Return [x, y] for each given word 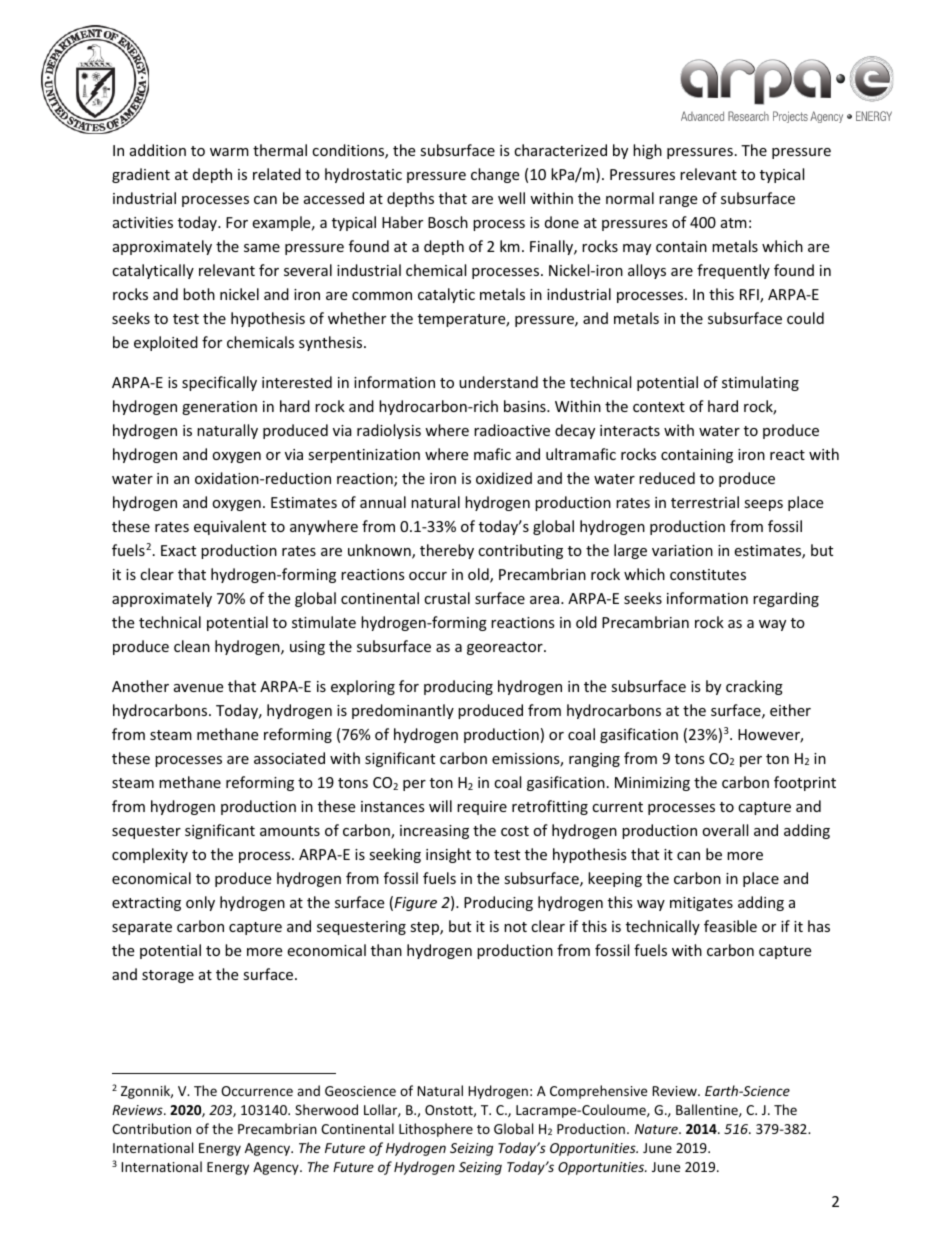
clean [192, 646]
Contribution [151, 1128]
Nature [657, 1129]
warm [229, 152]
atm [734, 223]
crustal [447, 598]
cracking [754, 687]
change [495, 175]
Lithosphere [436, 1130]
